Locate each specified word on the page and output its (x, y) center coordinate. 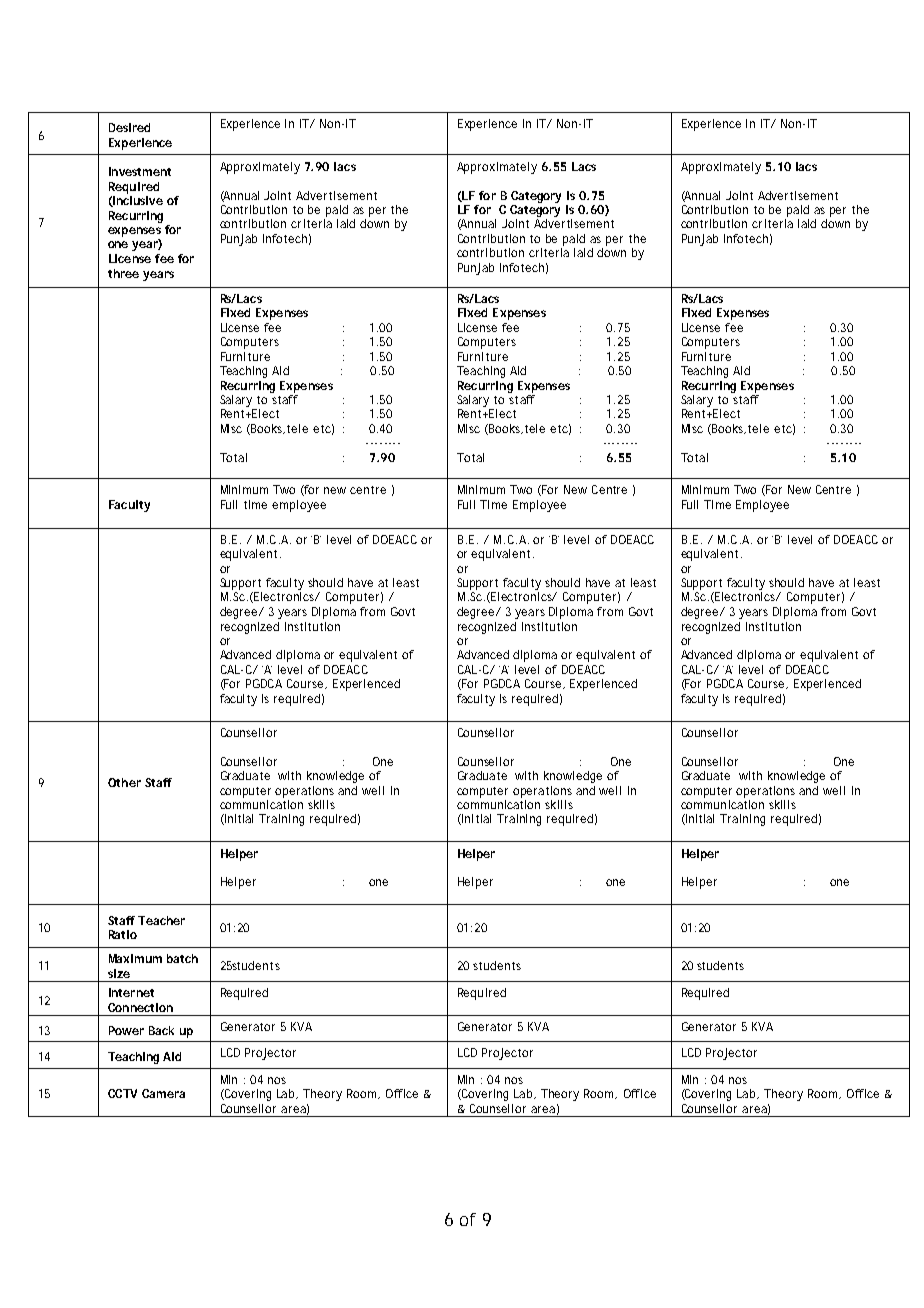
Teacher (161, 920)
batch (182, 958)
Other (124, 782)
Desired (129, 127)
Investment (140, 171)
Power (126, 1030)
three (123, 273)
